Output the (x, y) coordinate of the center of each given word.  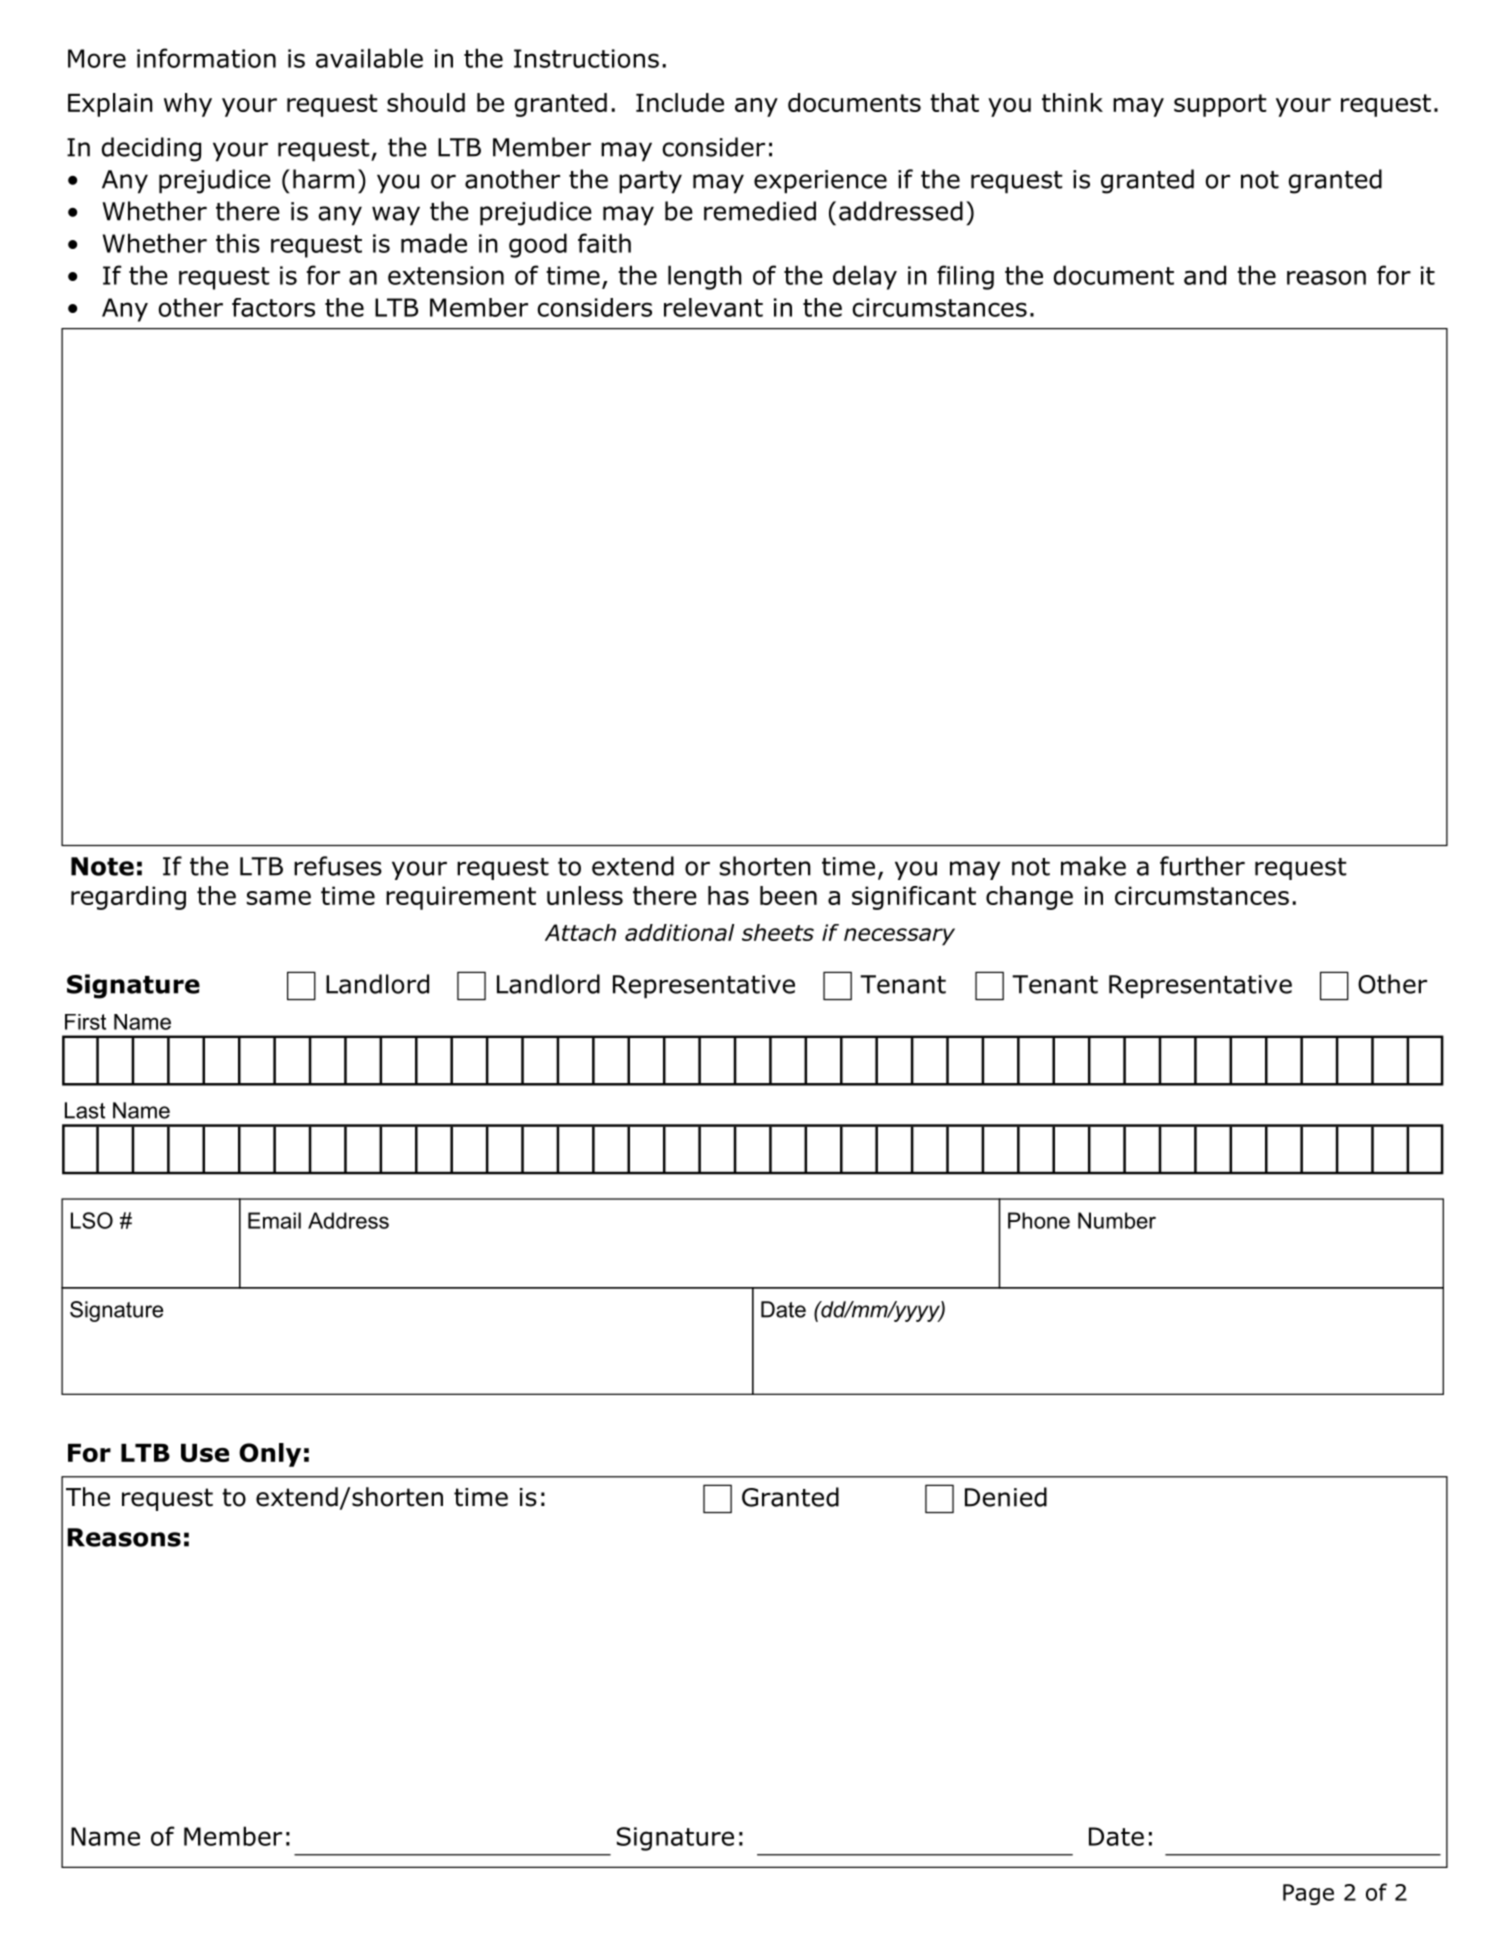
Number (1117, 1220)
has (728, 895)
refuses (338, 866)
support (1220, 105)
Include (680, 102)
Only (270, 1455)
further (1202, 866)
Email (274, 1220)
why (188, 105)
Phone (1039, 1220)
